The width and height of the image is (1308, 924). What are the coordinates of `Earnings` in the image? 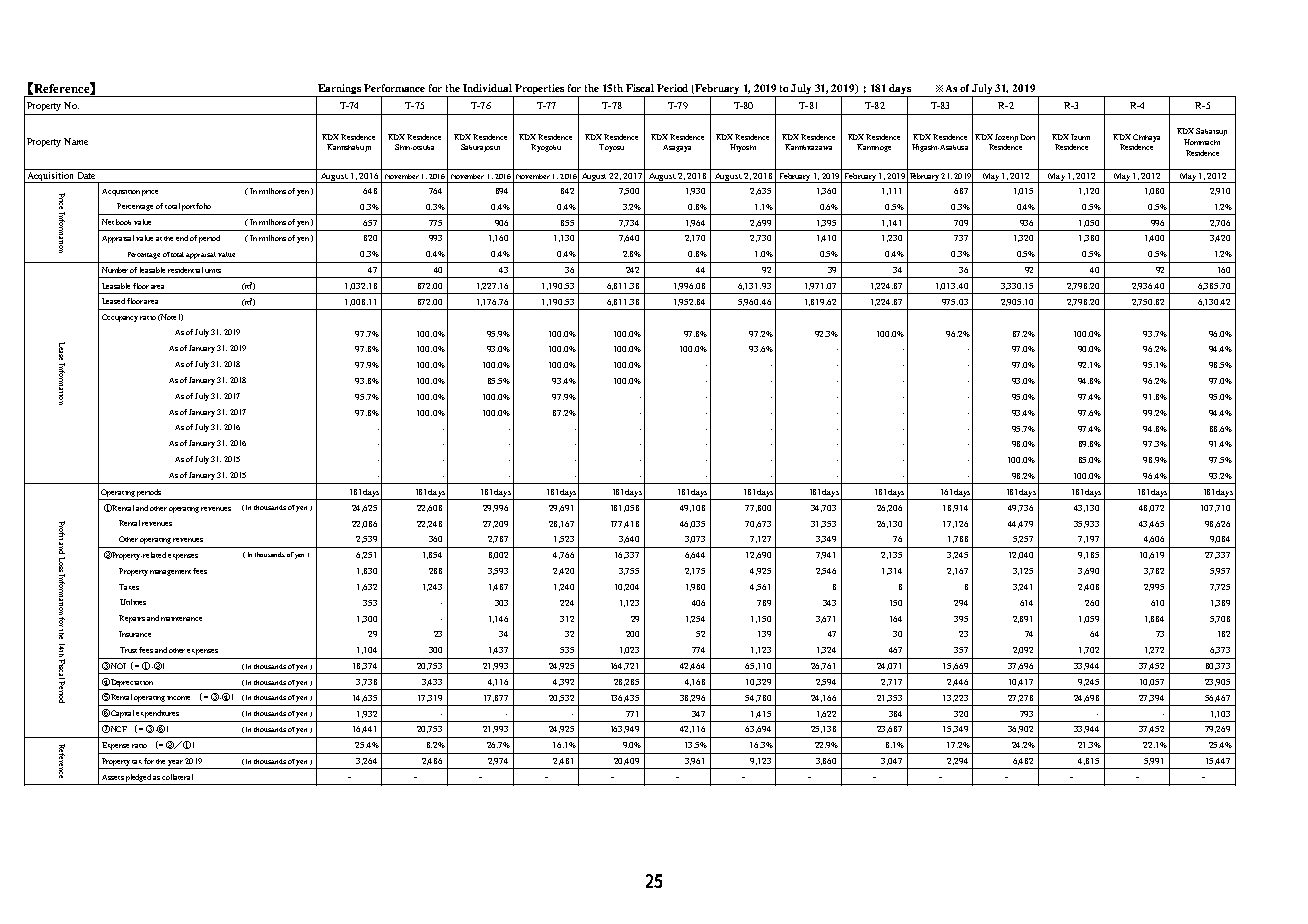 It's located at (340, 90).
